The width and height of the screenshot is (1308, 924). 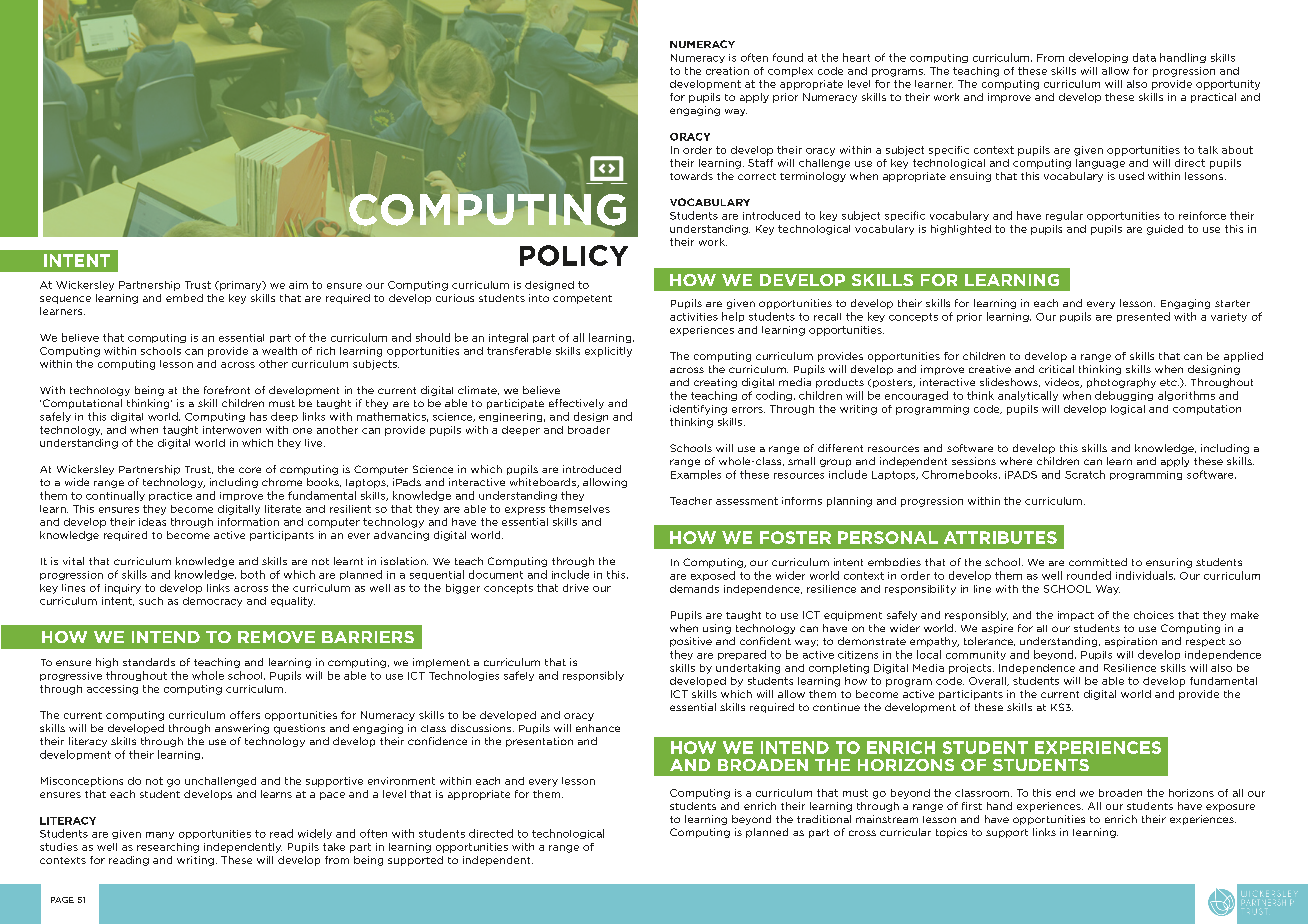 I want to click on researching, so click(x=168, y=848).
